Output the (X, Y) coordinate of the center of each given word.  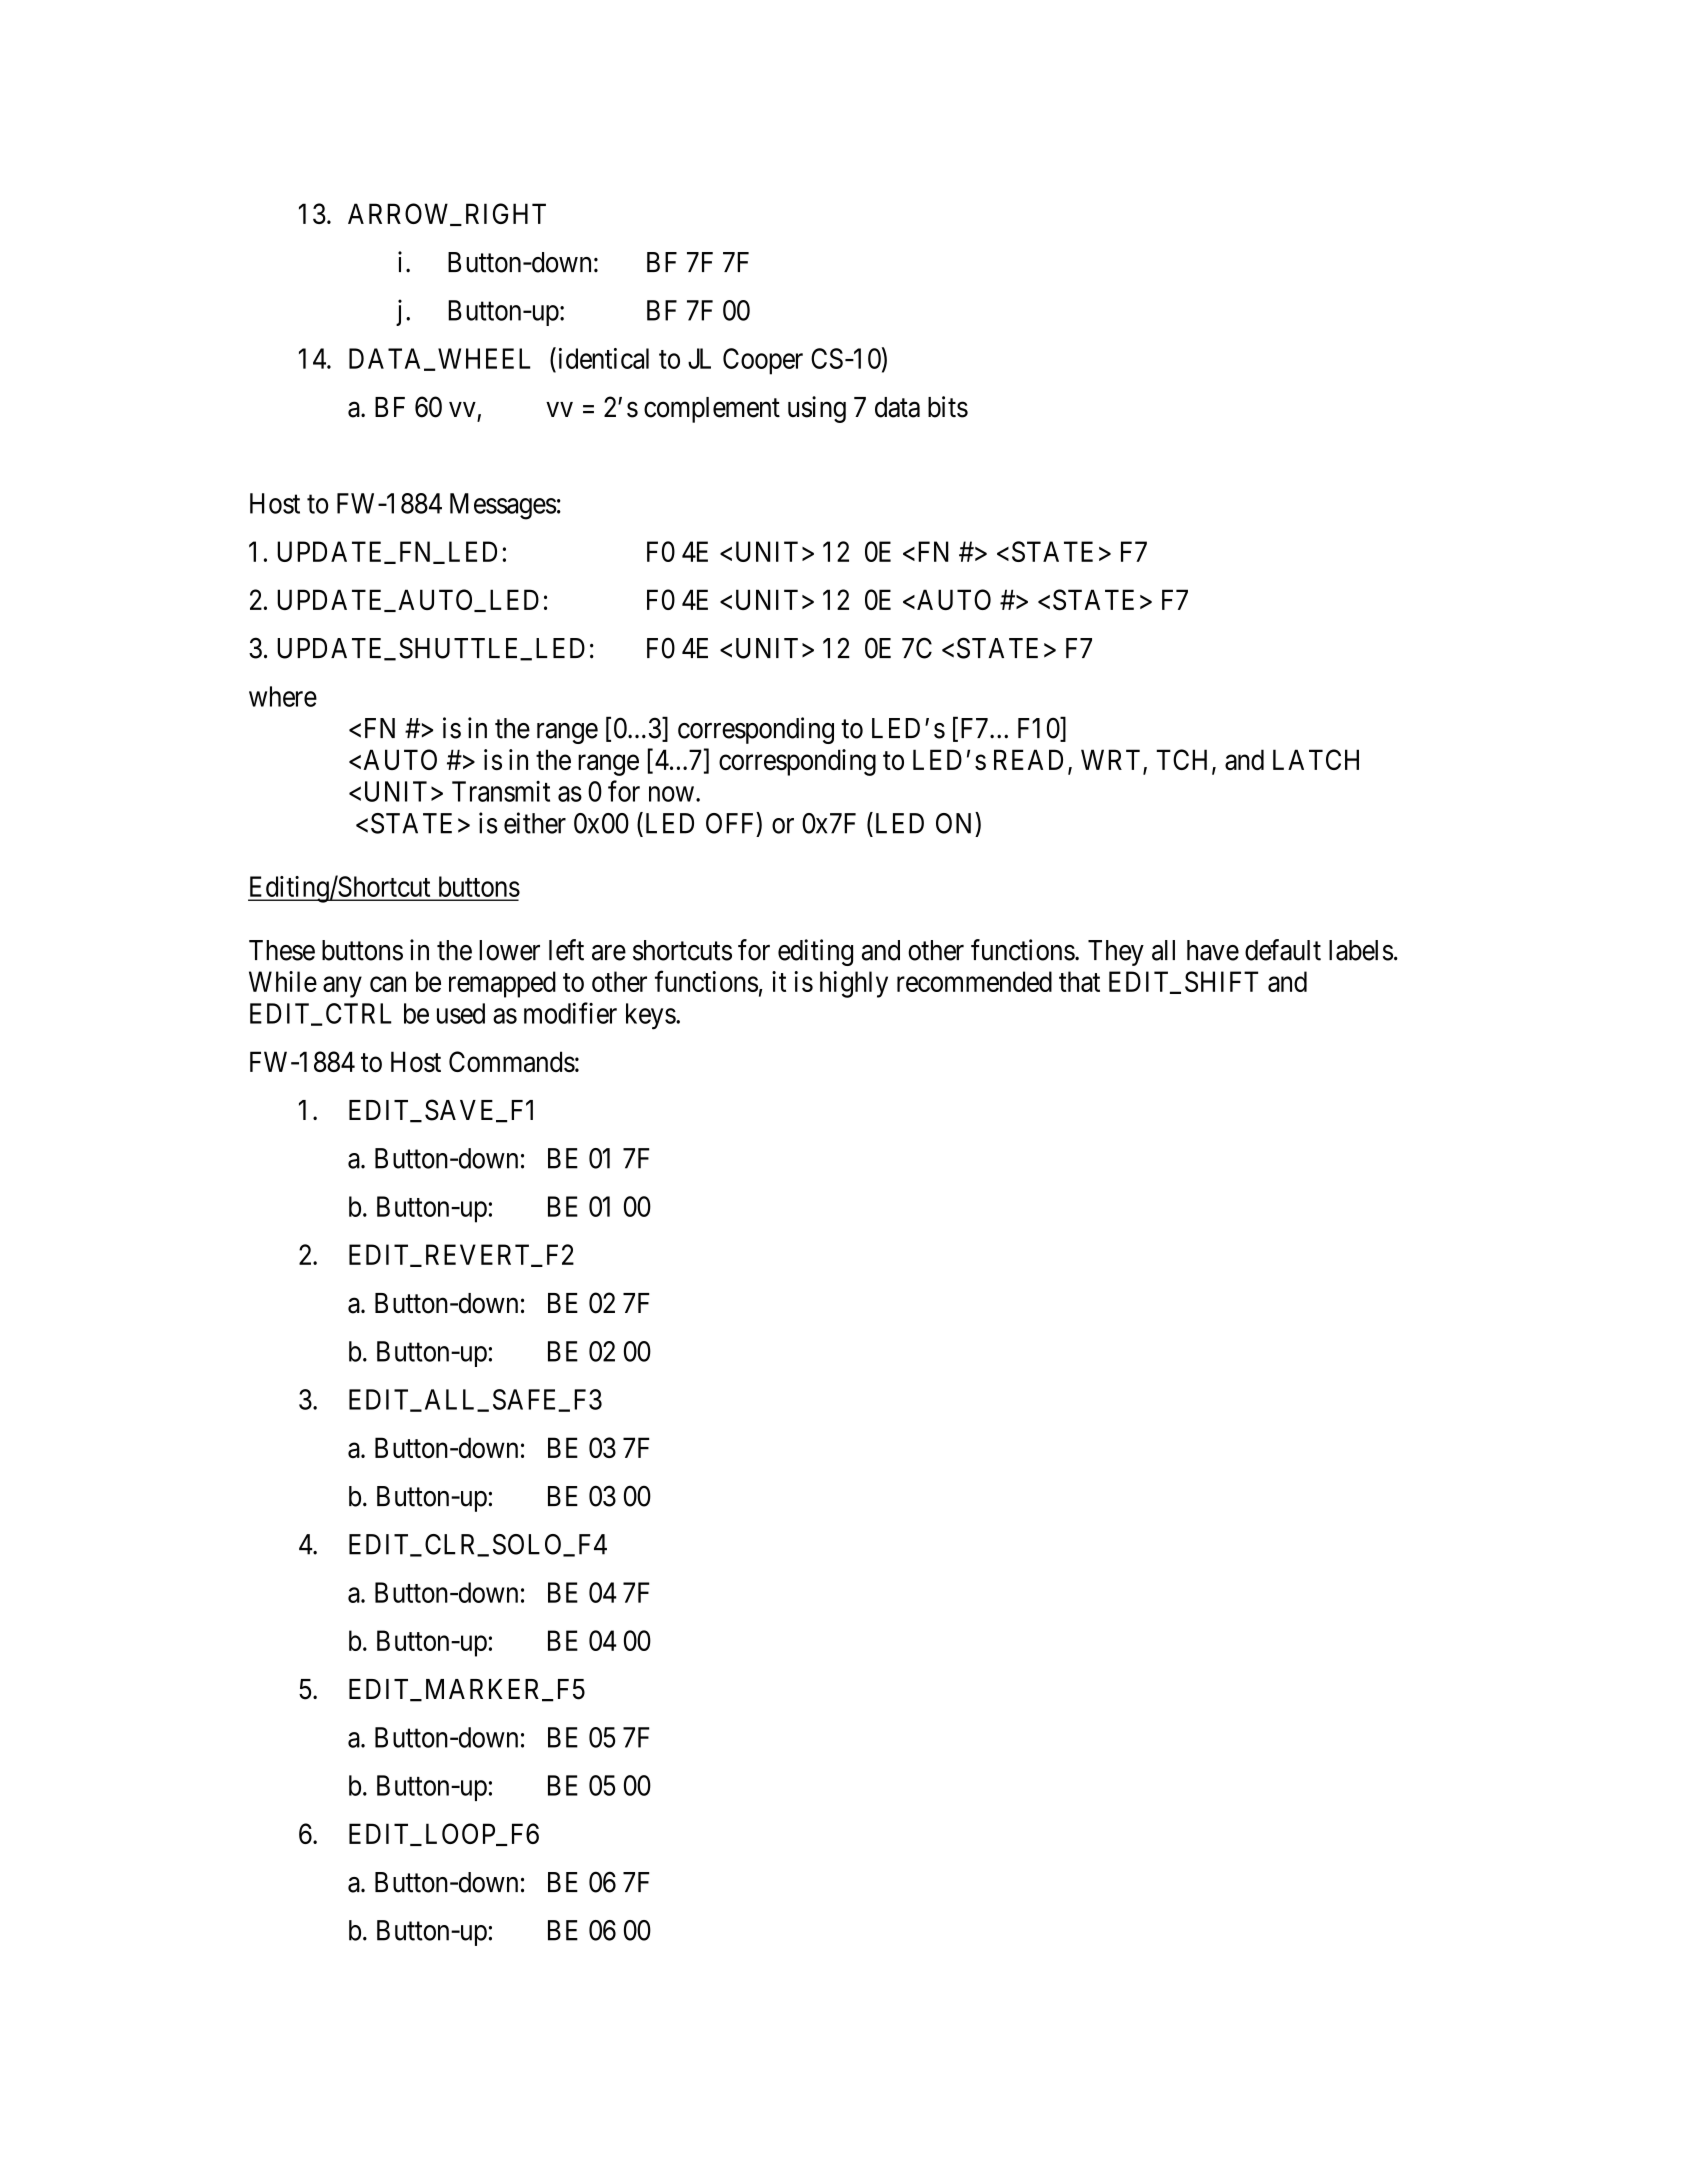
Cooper (763, 361)
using (817, 409)
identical (602, 358)
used (461, 1013)
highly (854, 984)
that (1079, 981)
